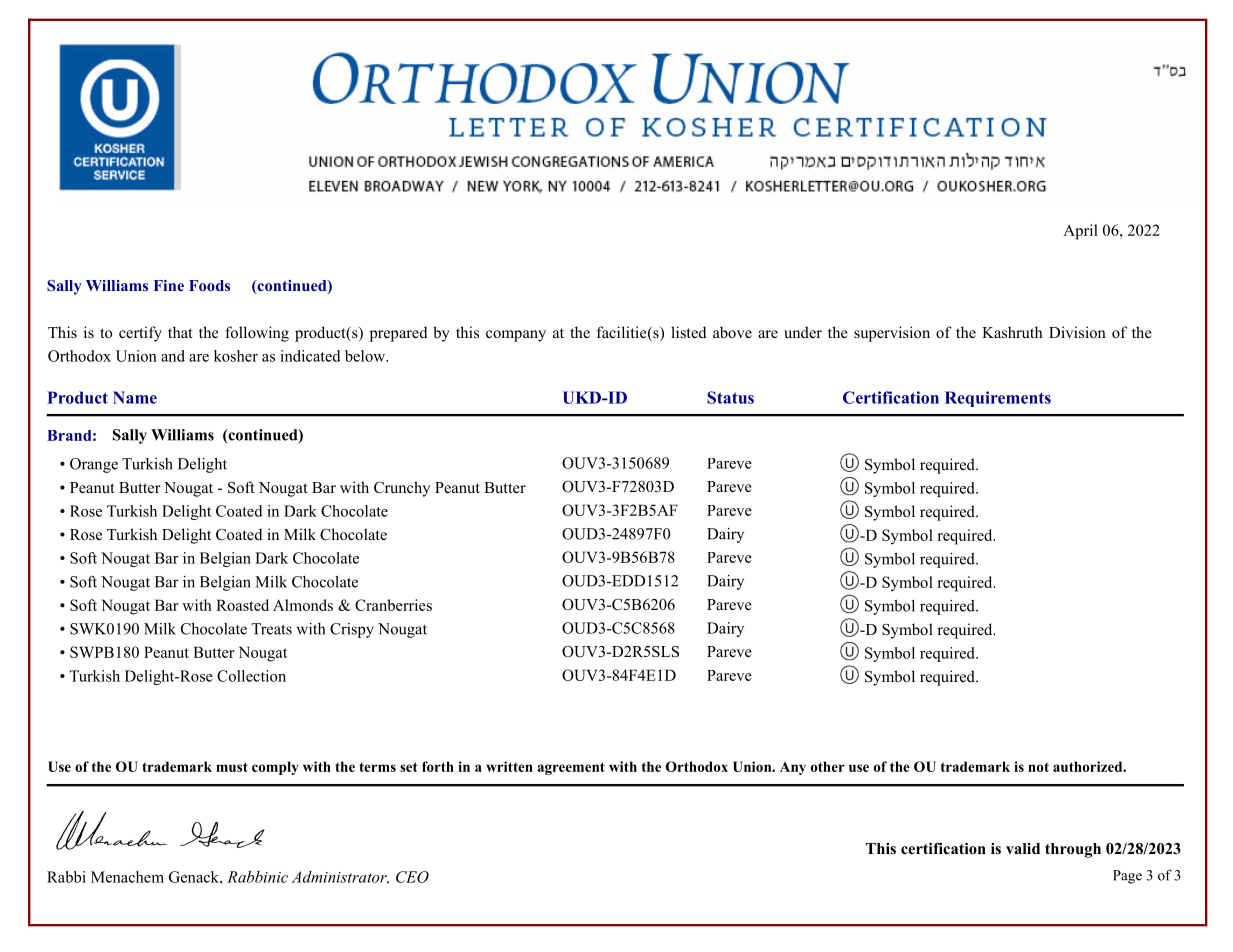 The image size is (1233, 952). I want to click on listed, so click(688, 332).
